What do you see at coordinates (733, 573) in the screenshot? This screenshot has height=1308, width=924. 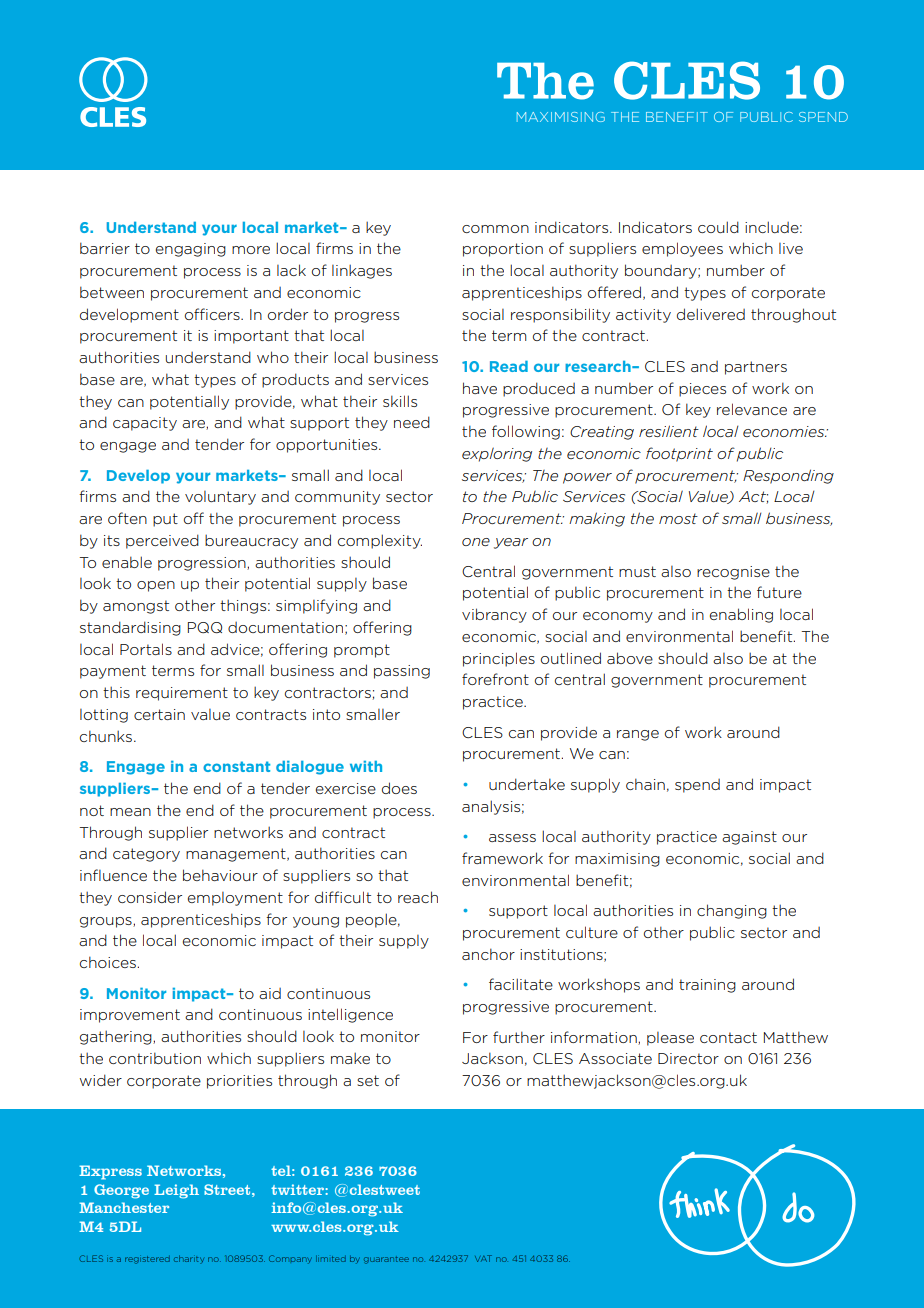 I see `recognise` at bounding box center [733, 573].
